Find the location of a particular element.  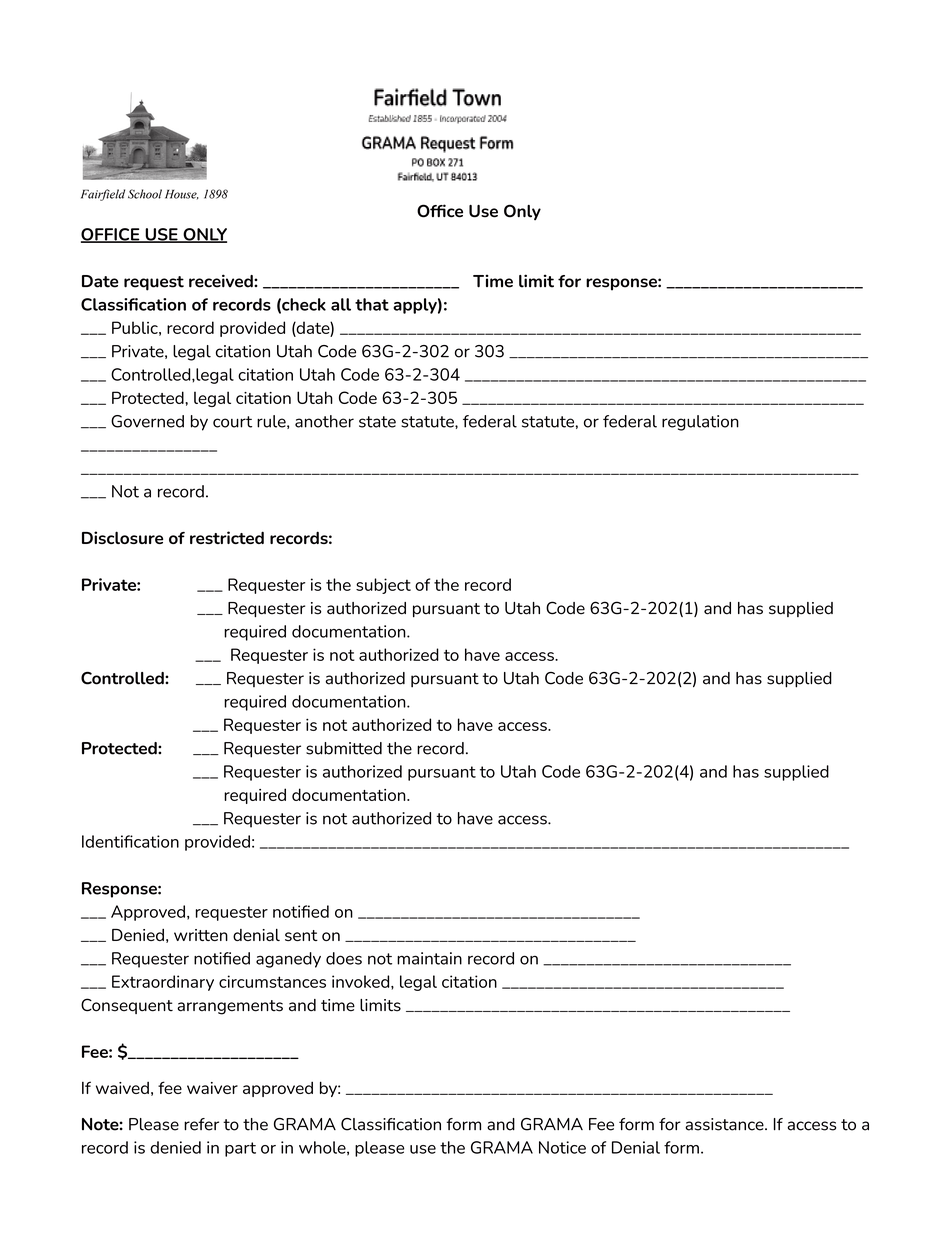

restricted is located at coordinates (227, 537).
